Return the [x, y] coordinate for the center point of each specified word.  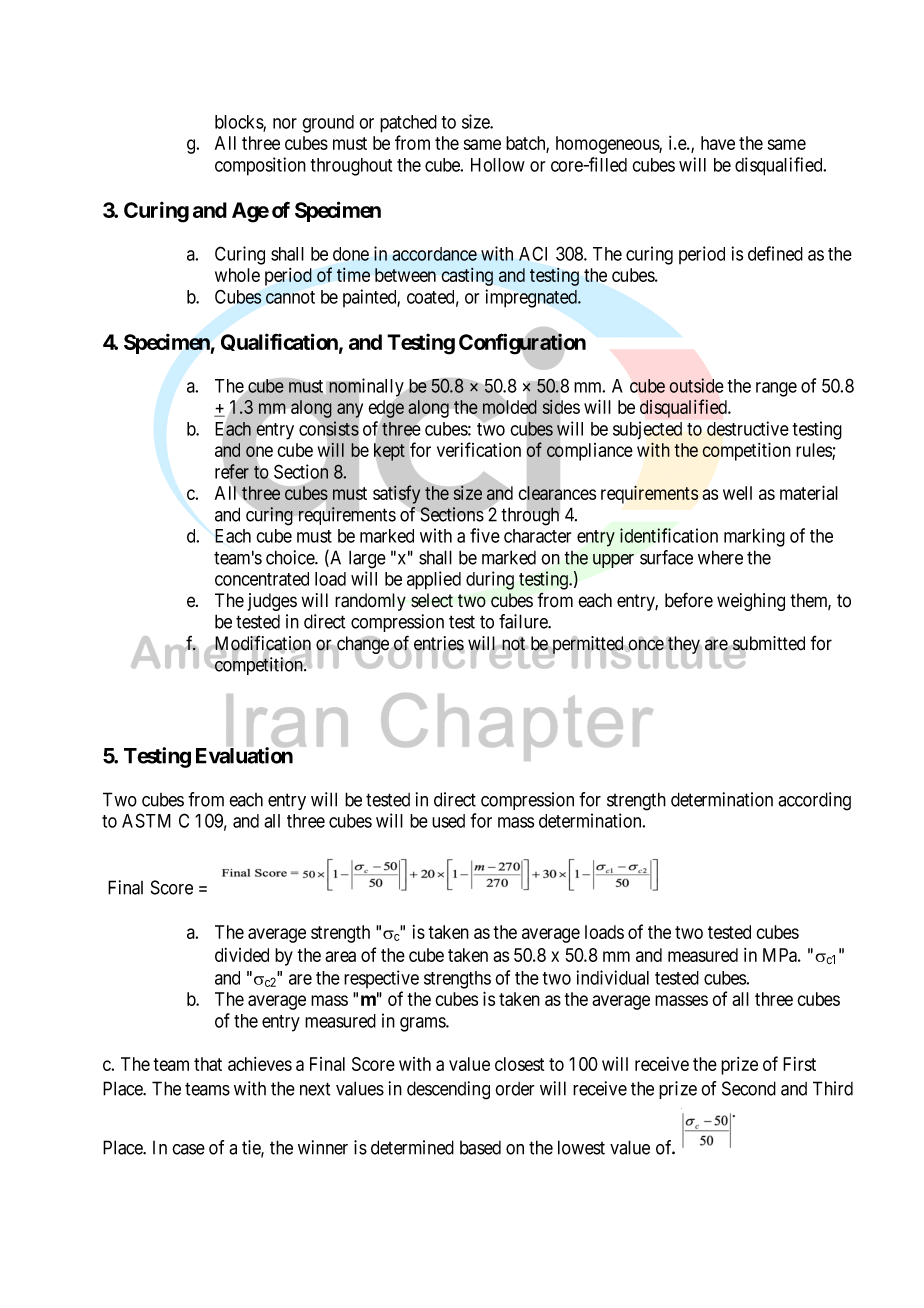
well [737, 493]
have [718, 143]
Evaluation [244, 755]
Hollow [498, 165]
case [188, 1149]
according [814, 801]
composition [260, 166]
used [448, 821]
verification [479, 449]
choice [291, 557]
